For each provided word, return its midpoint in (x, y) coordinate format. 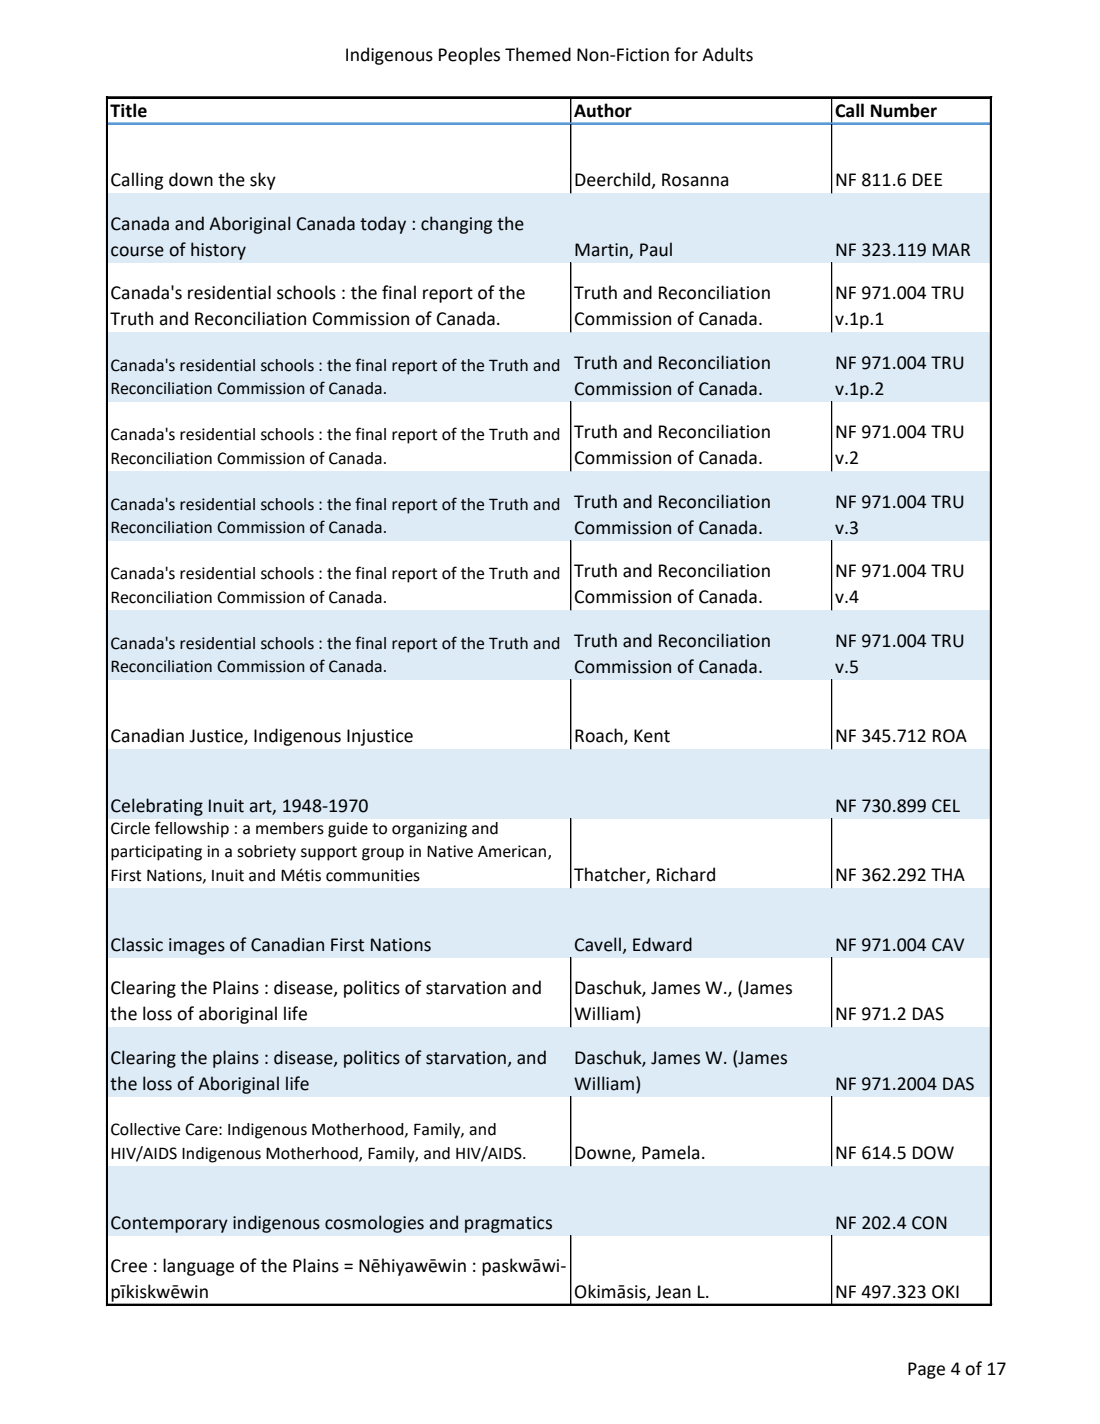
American (512, 851)
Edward (662, 944)
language (198, 1267)
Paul (656, 249)
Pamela (670, 1152)
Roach (600, 736)
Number (904, 110)
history (218, 251)
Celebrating (157, 807)
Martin (602, 251)
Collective (145, 1129)
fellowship (192, 829)
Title (128, 110)
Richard (686, 874)
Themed (538, 54)
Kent (652, 736)
